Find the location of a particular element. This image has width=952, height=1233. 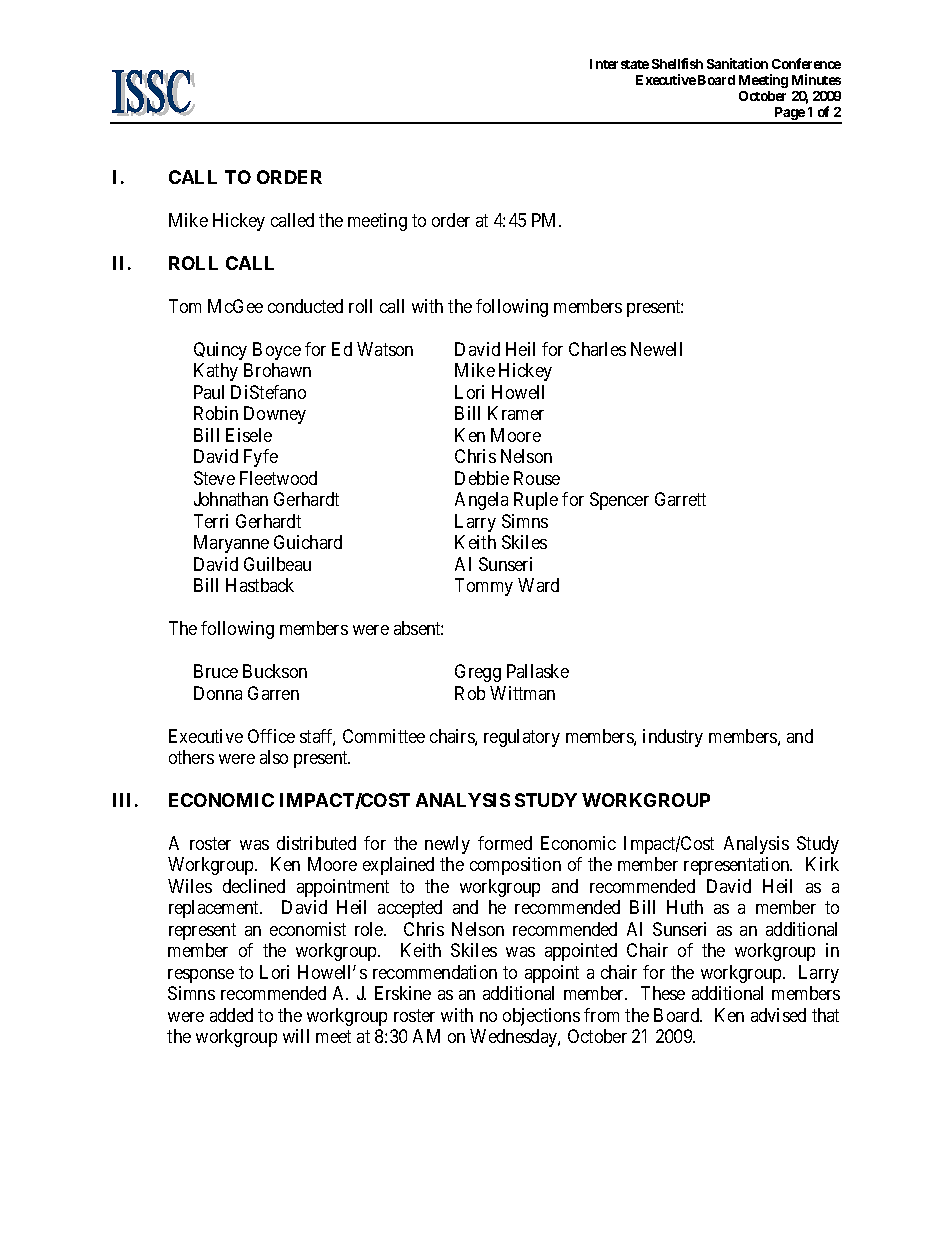

Gregg is located at coordinates (478, 673).
